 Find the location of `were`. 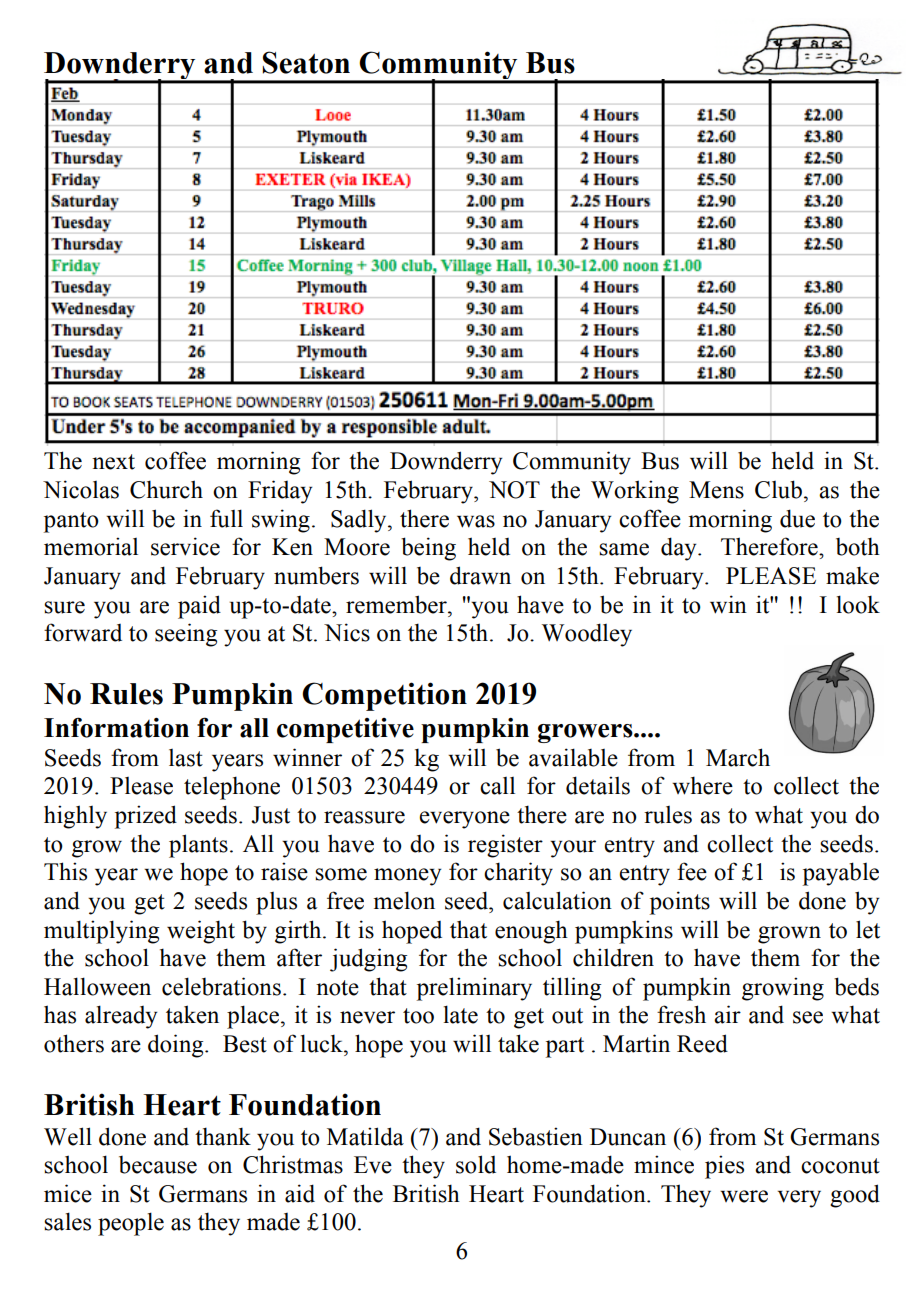

were is located at coordinates (744, 1196).
